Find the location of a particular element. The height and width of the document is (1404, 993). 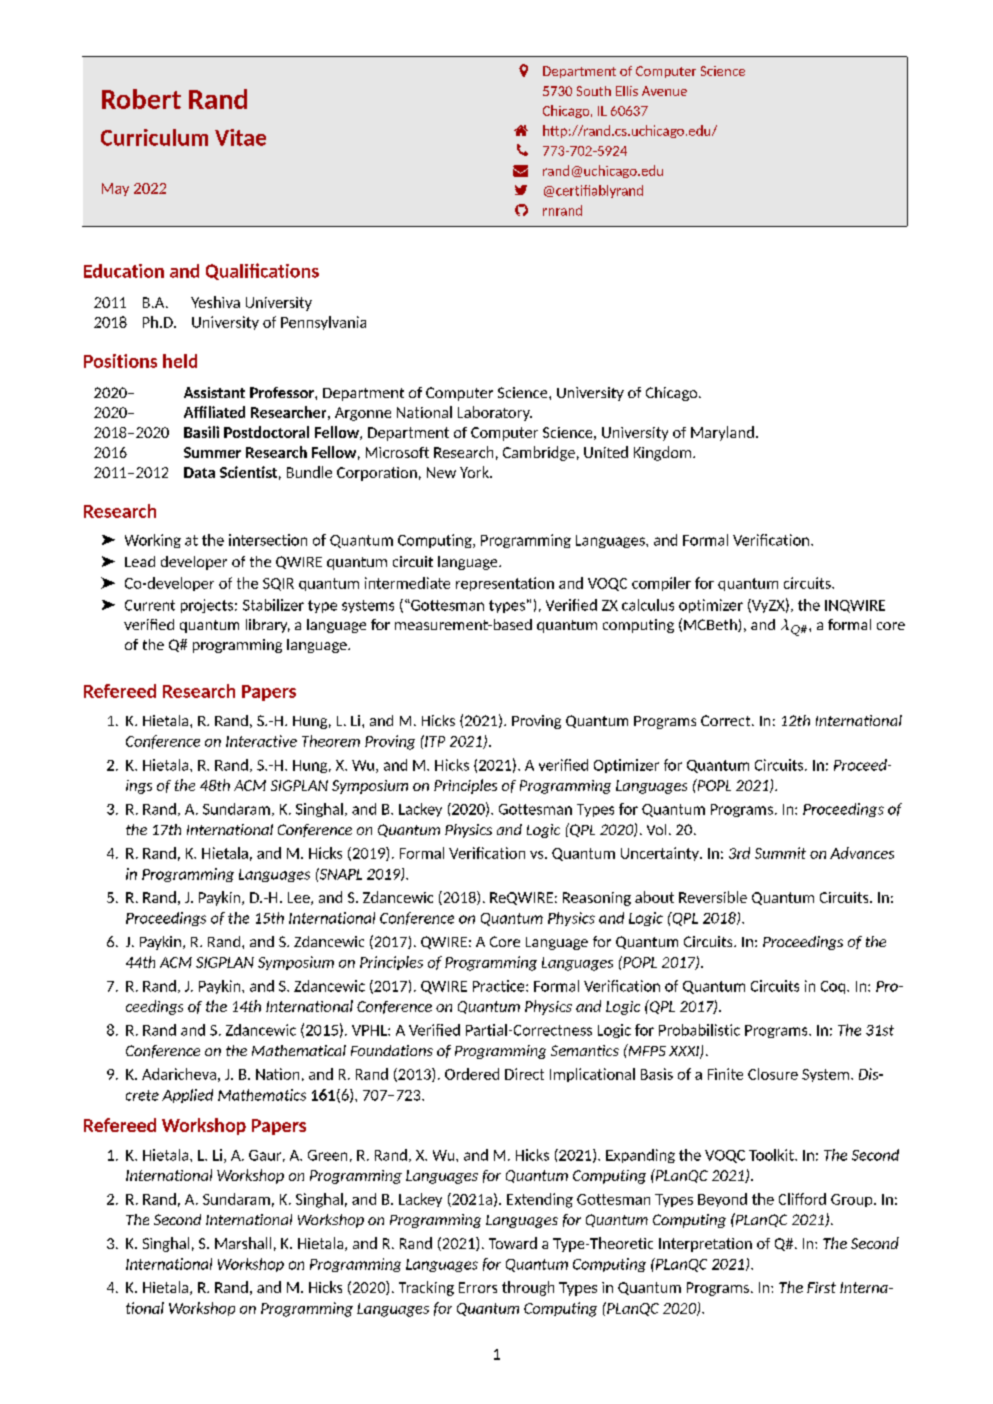

calculus is located at coordinates (648, 605).
